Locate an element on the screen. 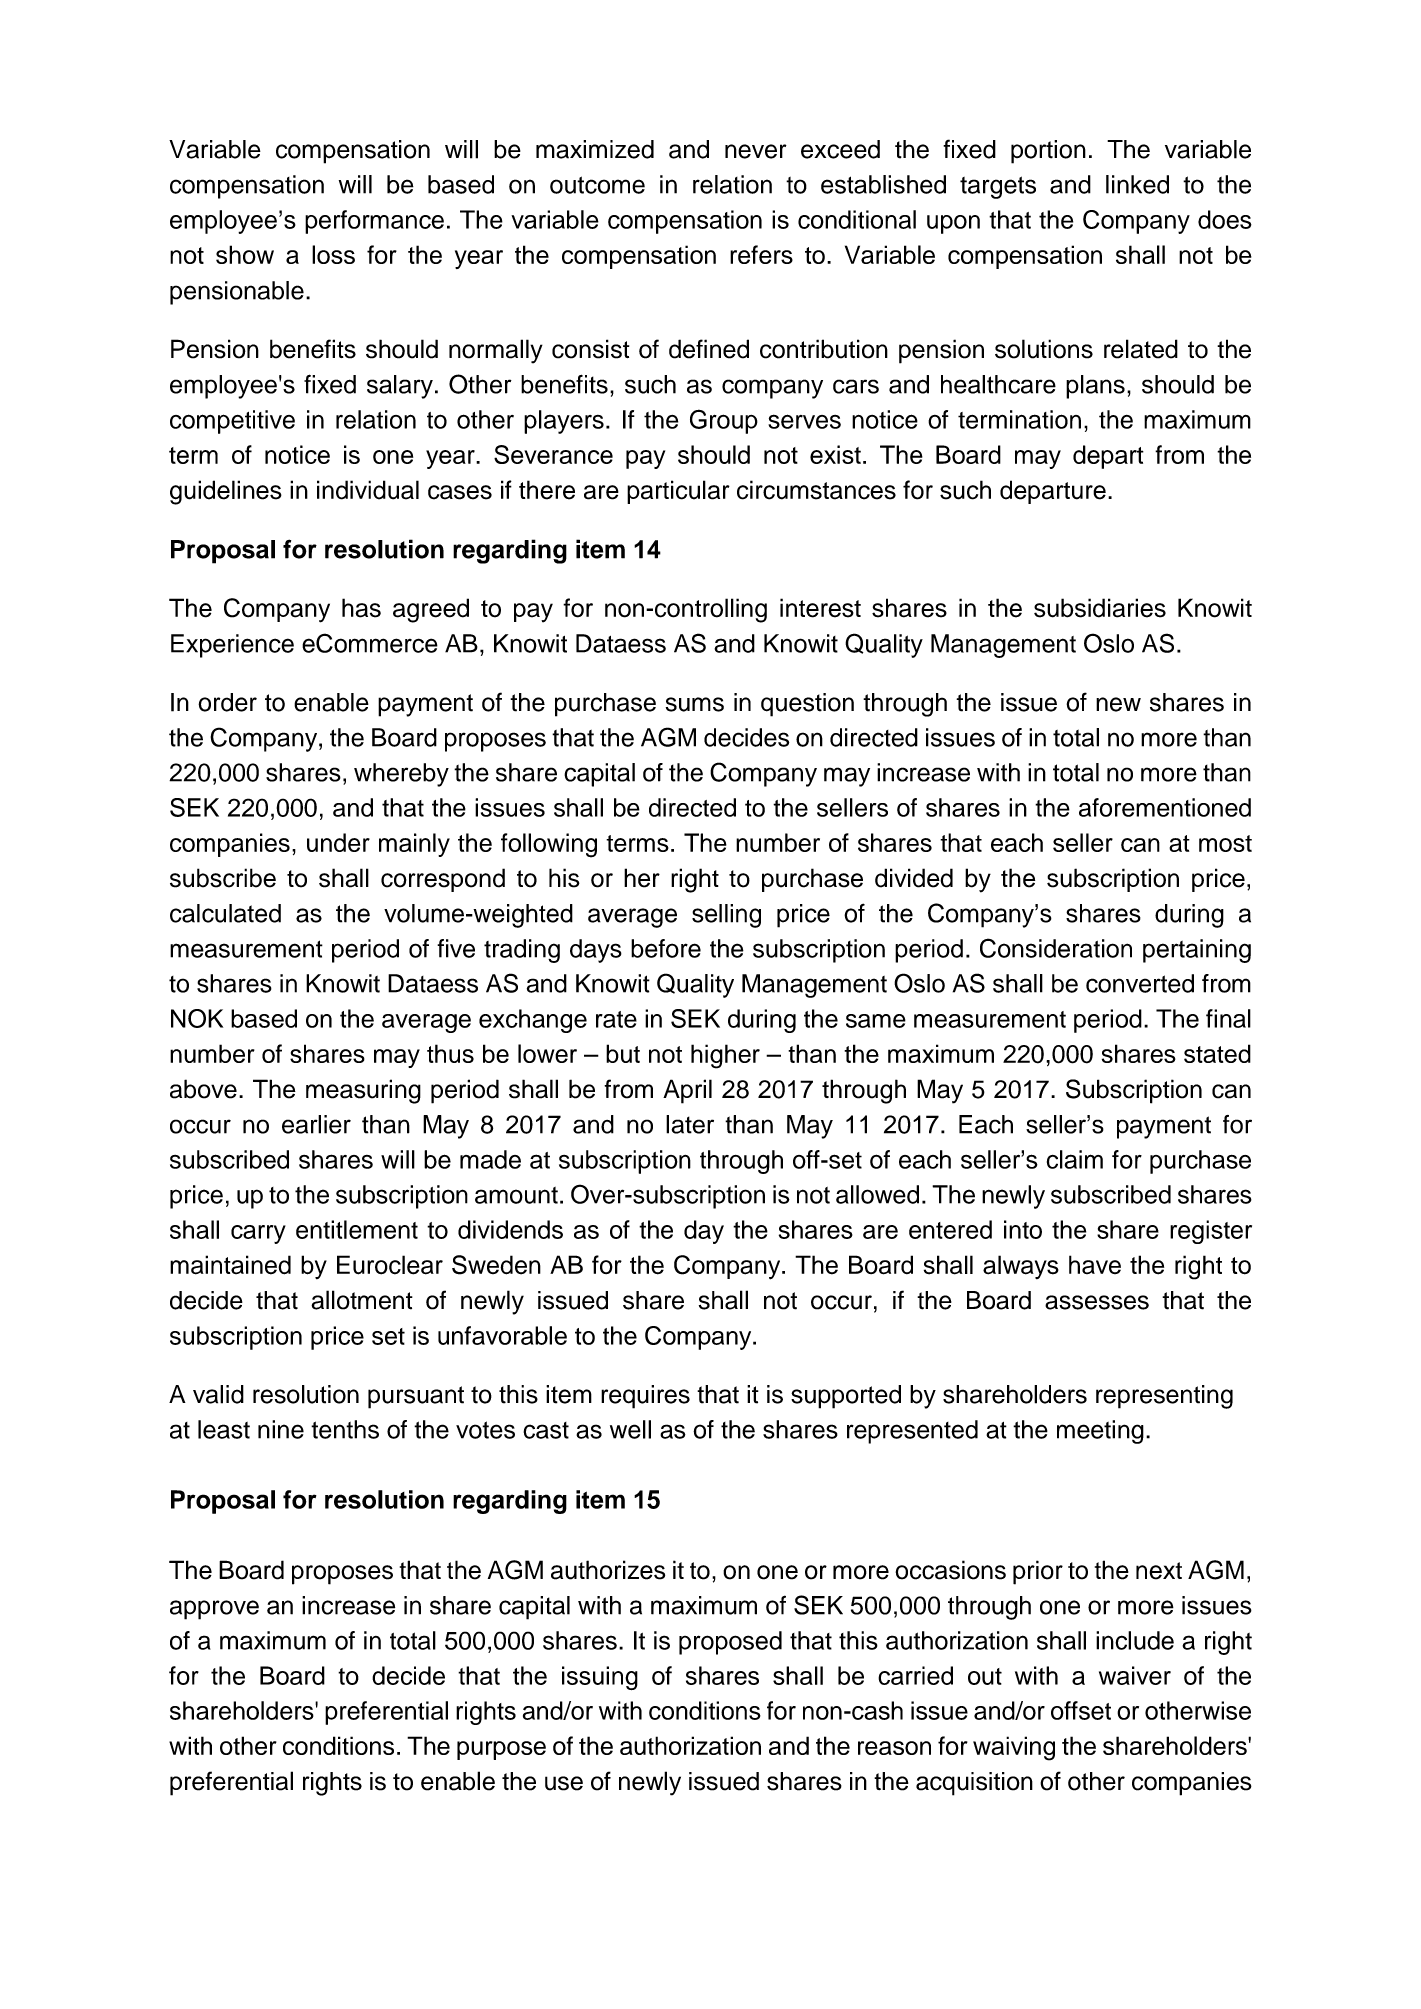 The width and height of the screenshot is (1421, 2009). never is located at coordinates (756, 151).
